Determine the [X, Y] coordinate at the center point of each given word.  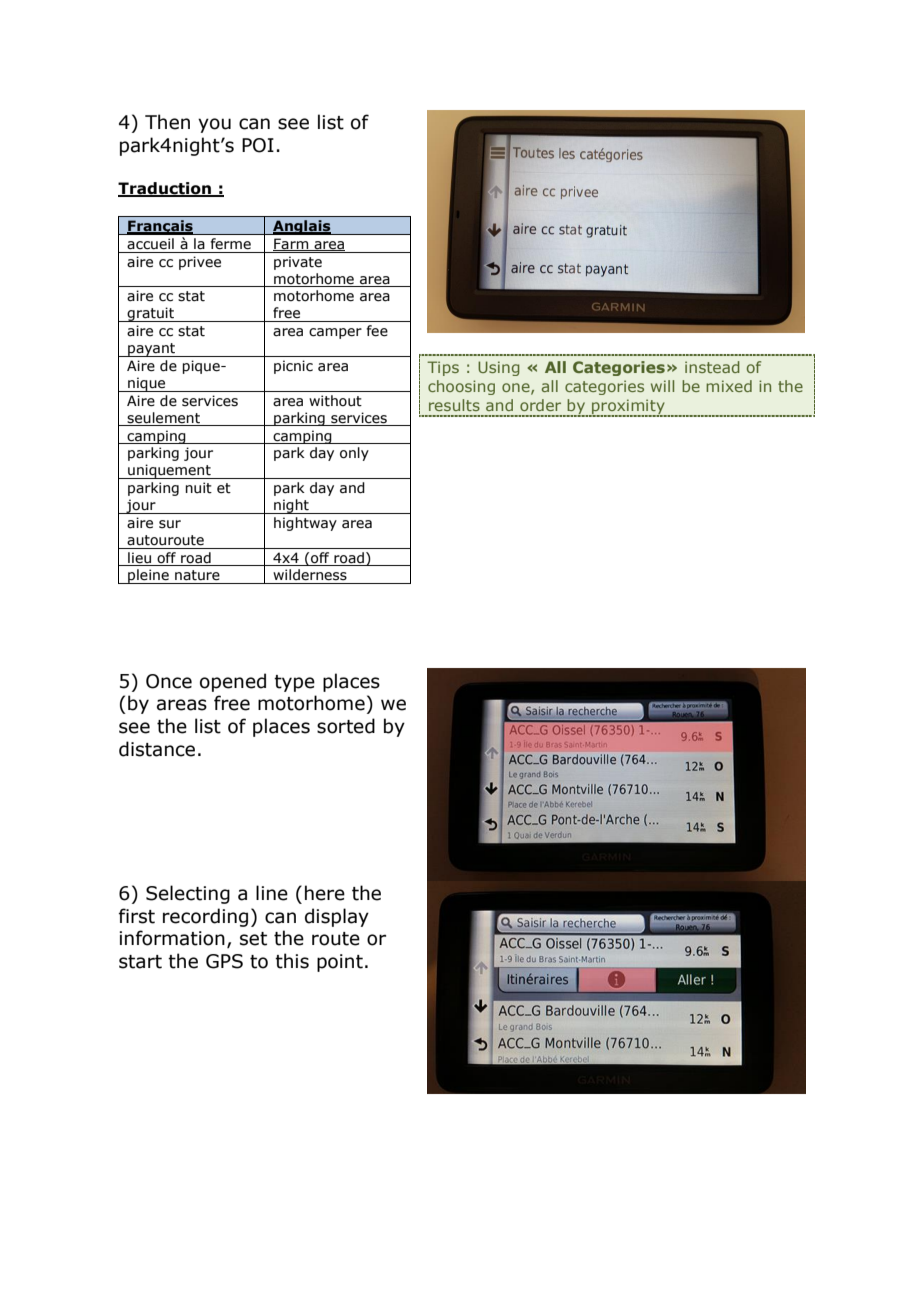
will [662, 386]
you [214, 125]
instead [712, 367]
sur [170, 524]
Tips [443, 368]
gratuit [151, 314]
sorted [346, 726]
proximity [628, 407]
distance [157, 749]
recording [205, 917]
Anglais [302, 227]
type [294, 683]
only [354, 454]
